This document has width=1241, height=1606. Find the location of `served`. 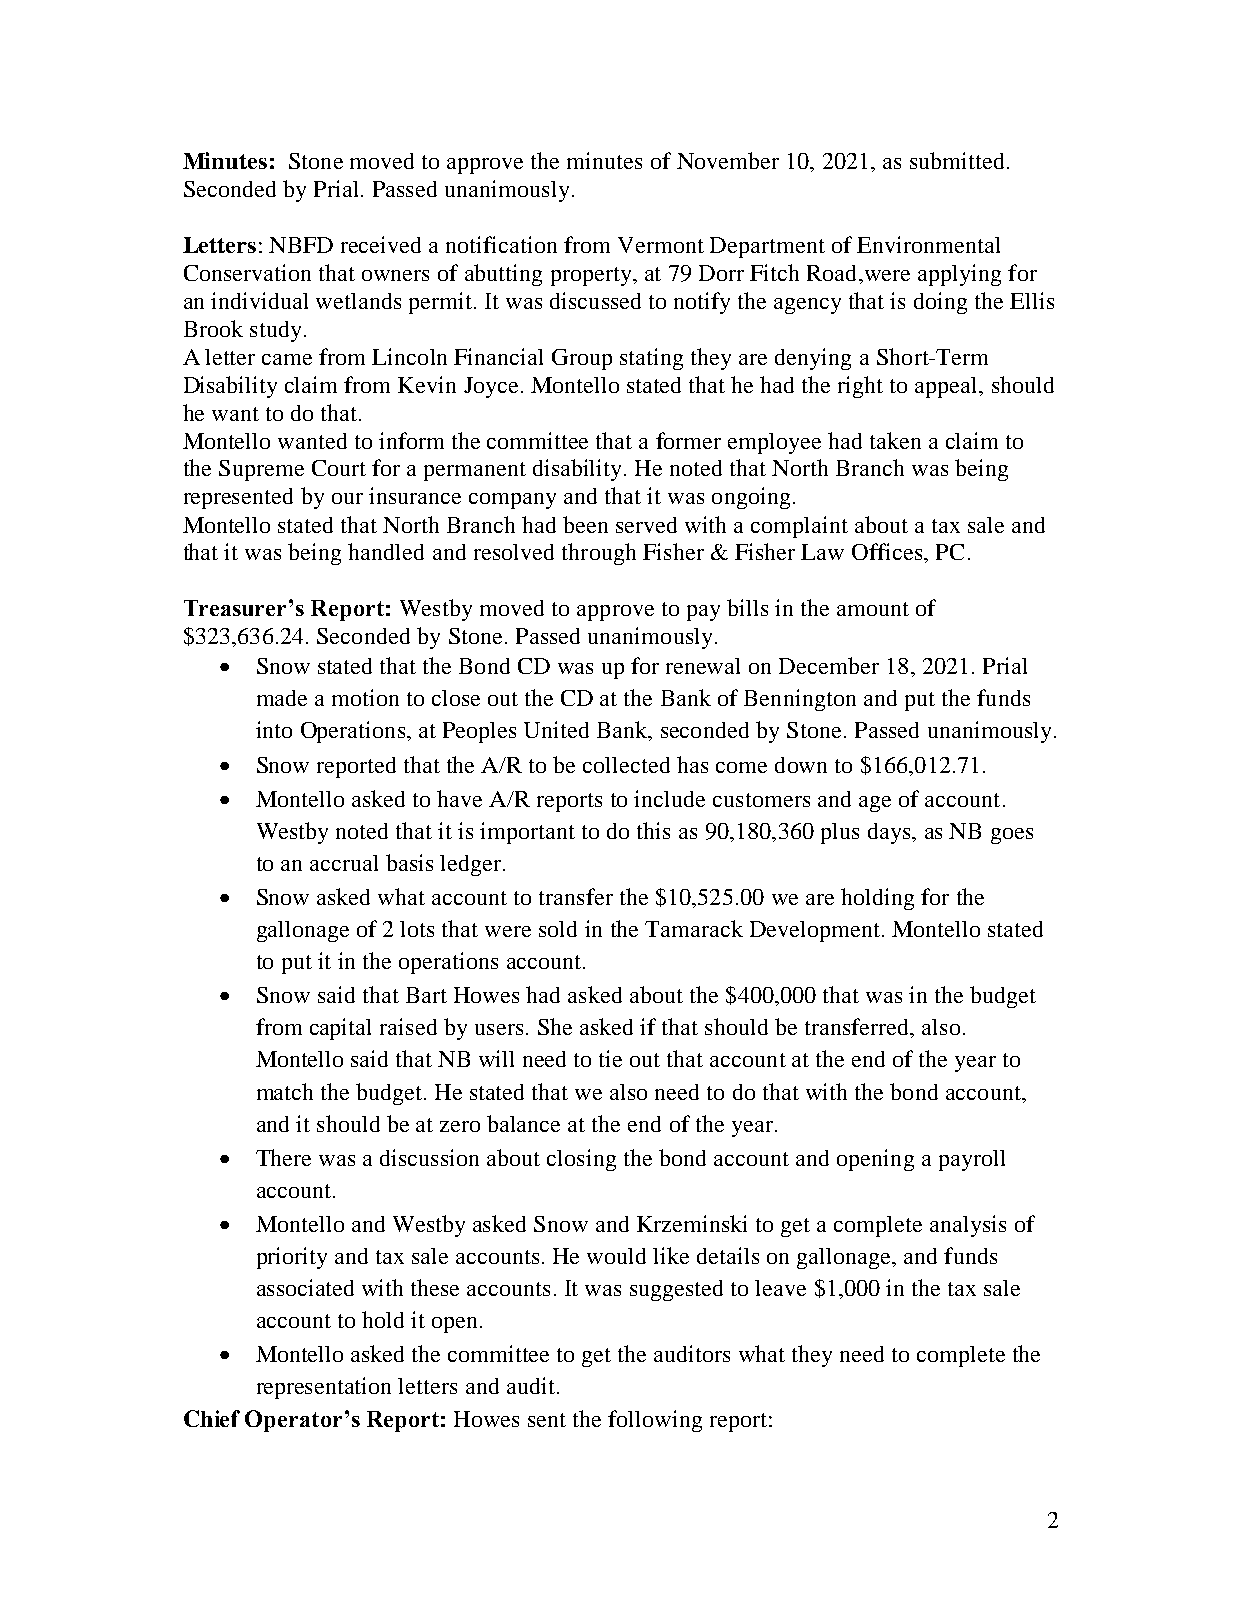

served is located at coordinates (646, 525).
